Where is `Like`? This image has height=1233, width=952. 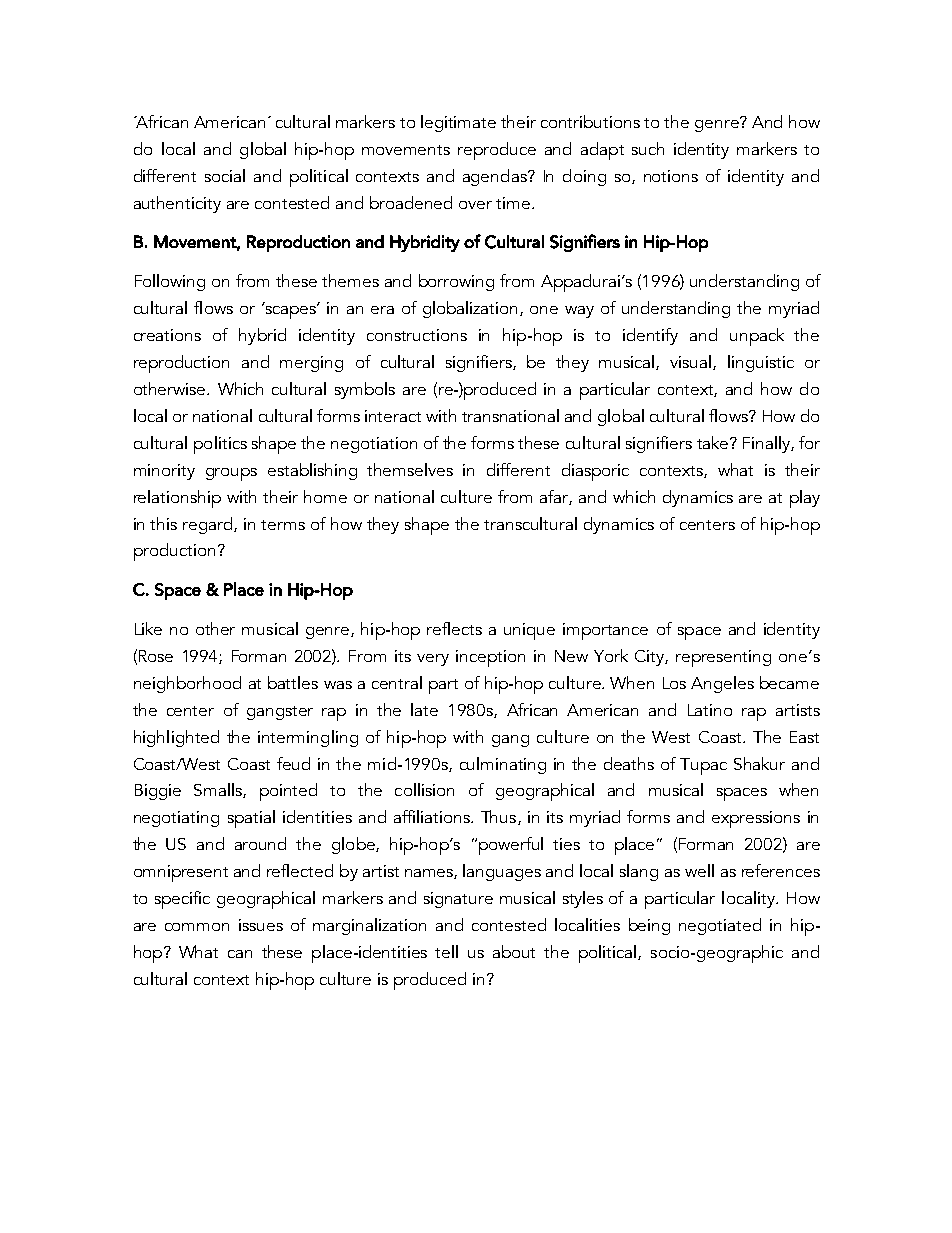
Like is located at coordinates (148, 628).
